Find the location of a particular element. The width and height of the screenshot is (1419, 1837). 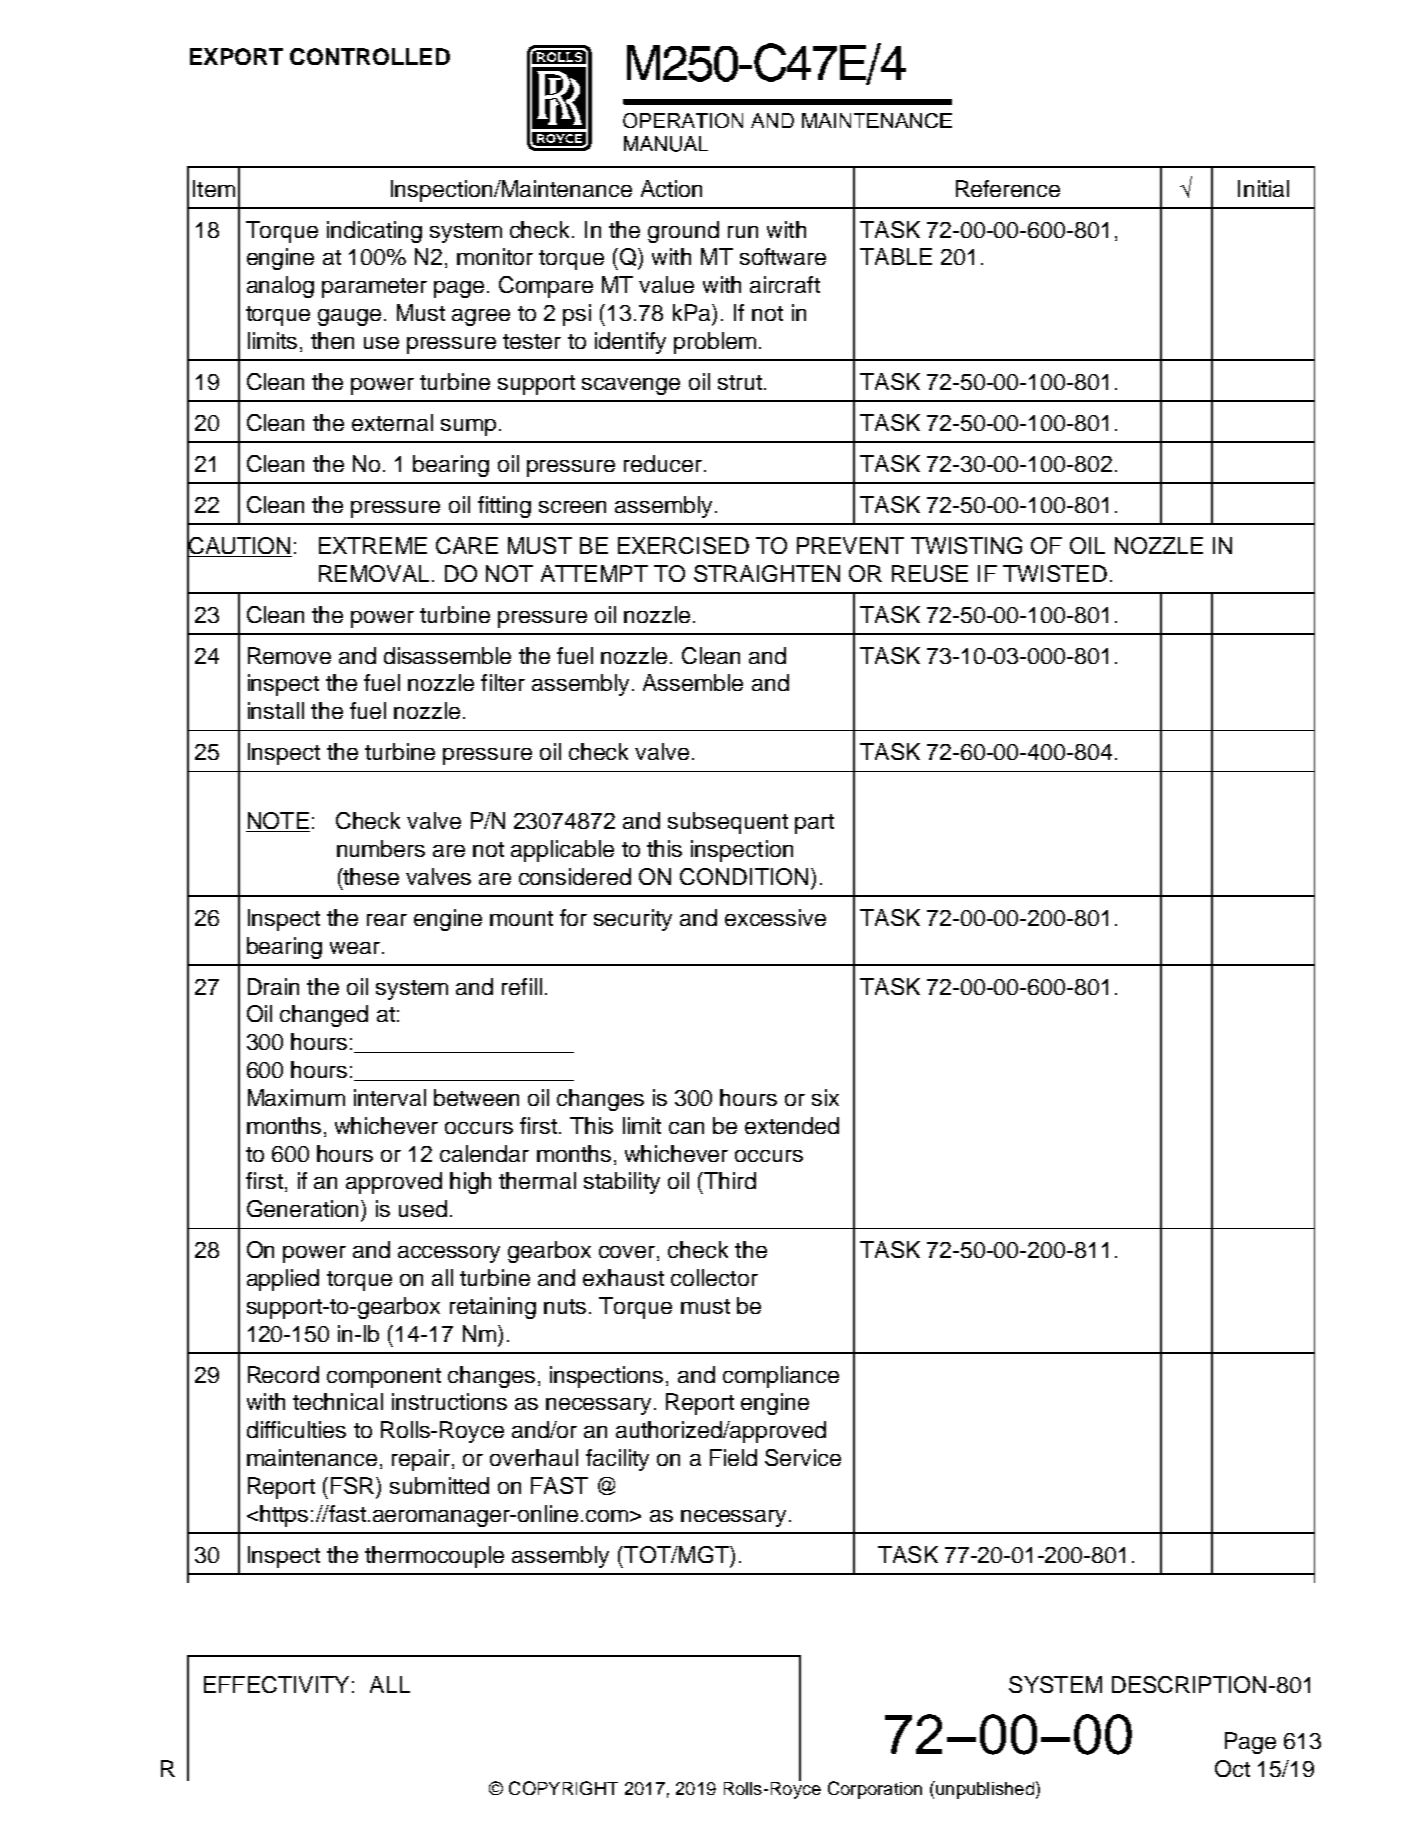

part is located at coordinates (814, 824).
